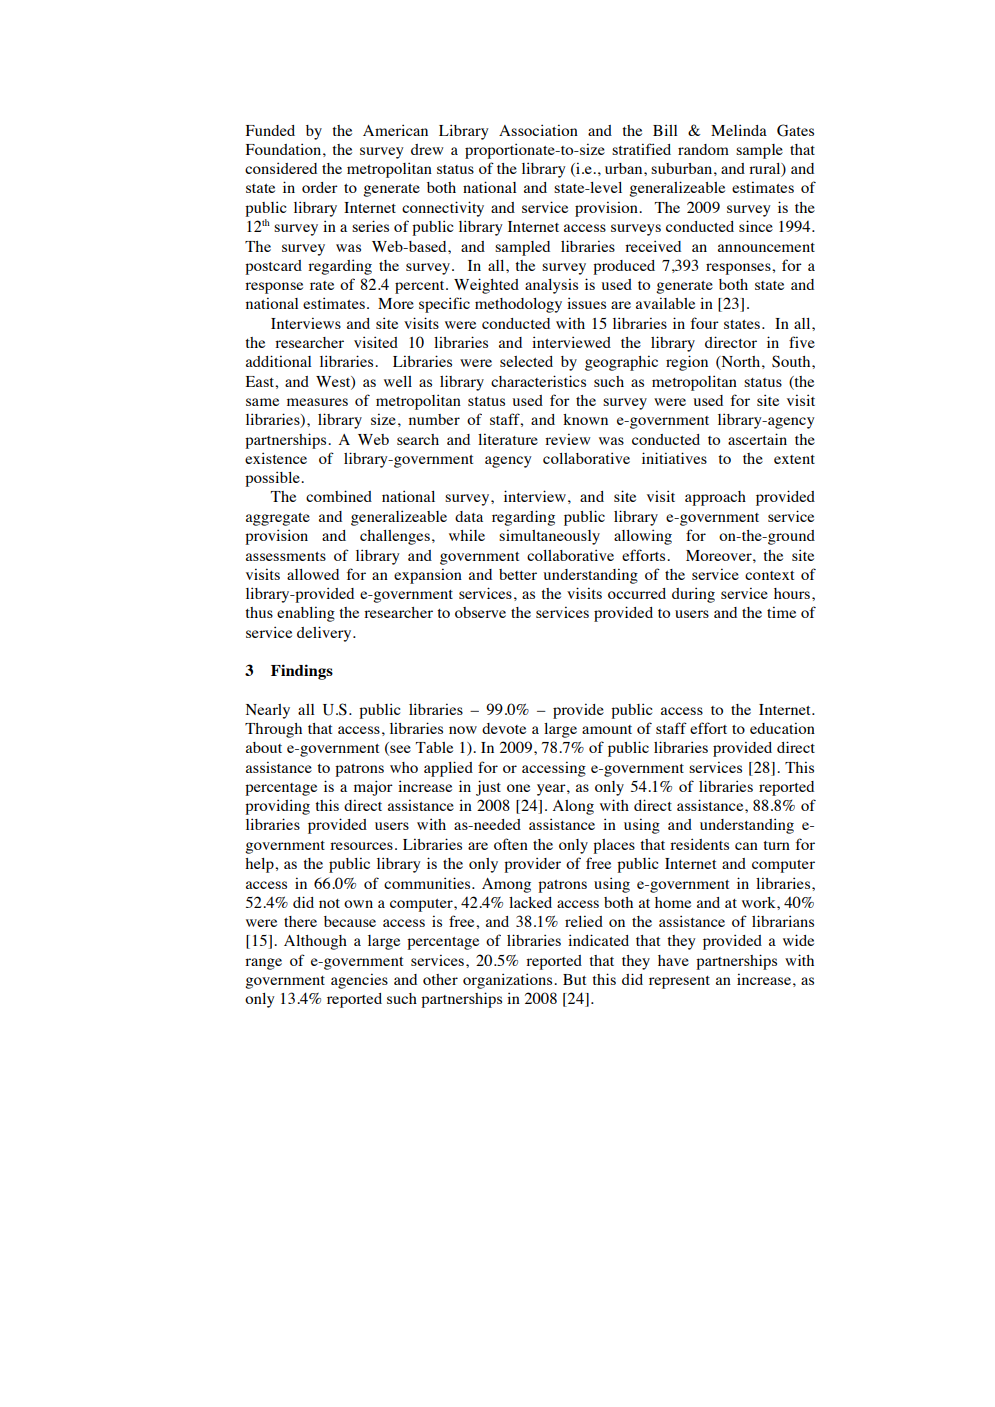 This document has width=995, height=1407. Describe the element at coordinates (518, 574) in the document. I see `better` at that location.
